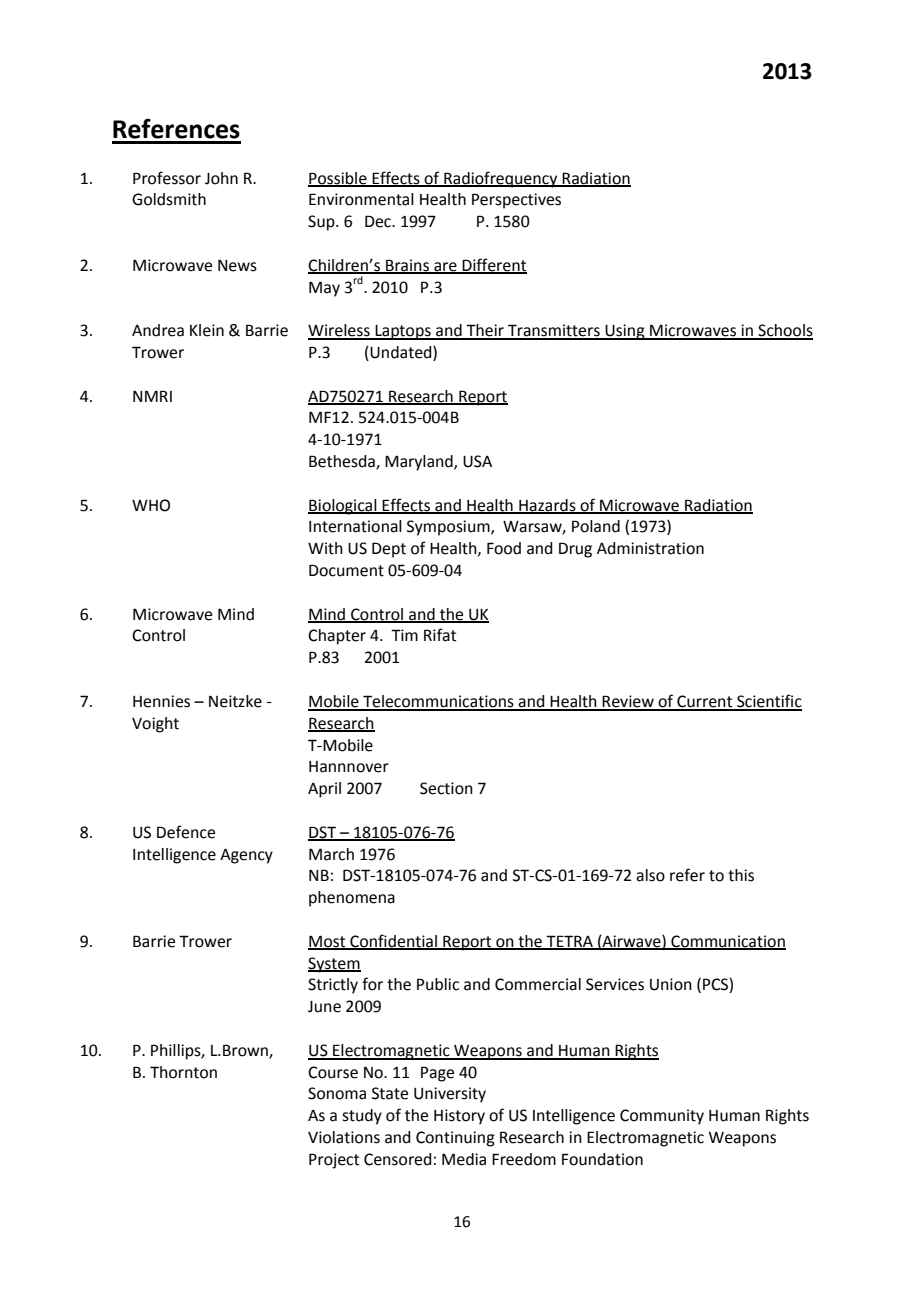 This screenshot has height=1308, width=924. What do you see at coordinates (650, 548) in the screenshot?
I see `Administration` at bounding box center [650, 548].
